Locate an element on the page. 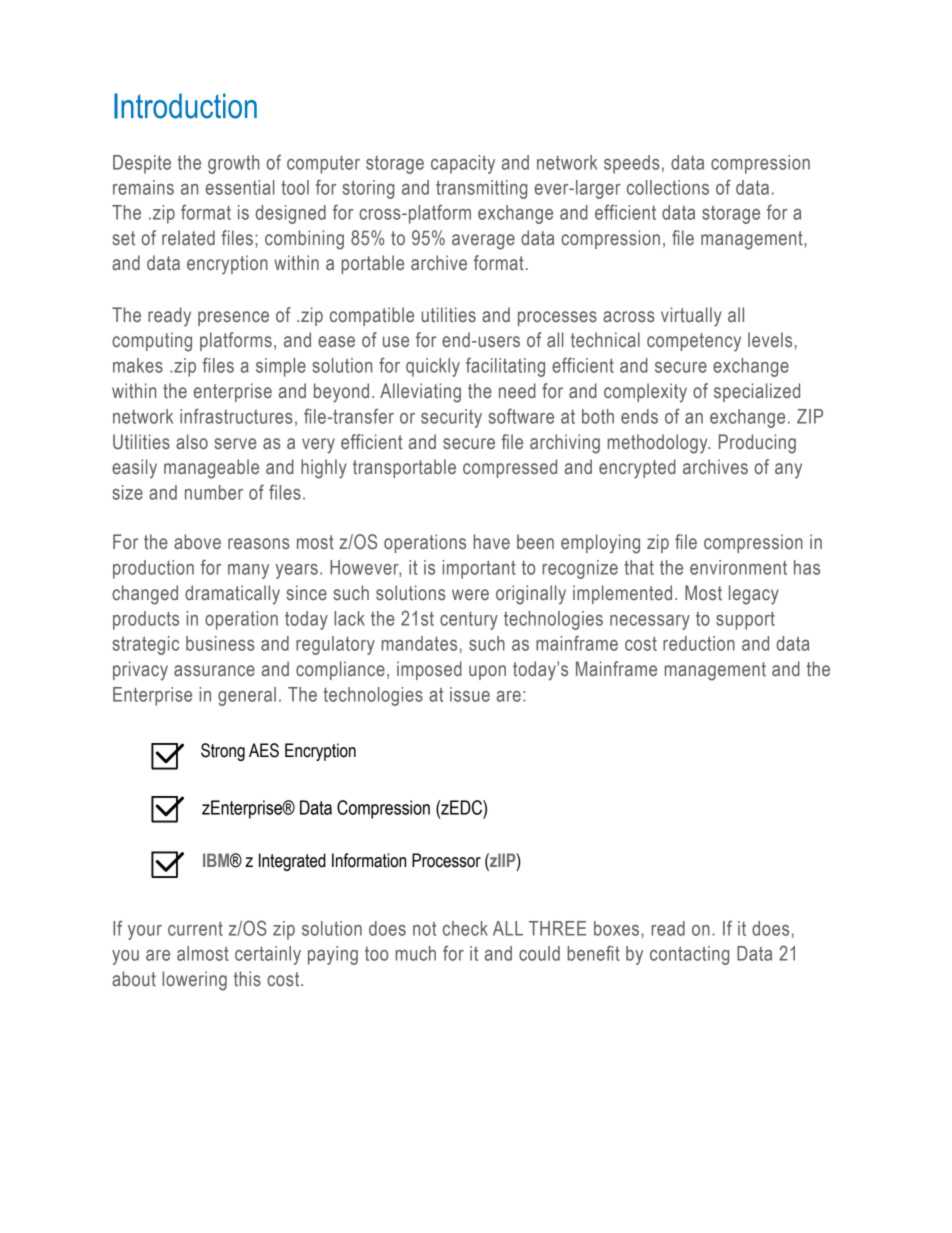 This image has width=952, height=1233. capacity is located at coordinates (463, 164).
